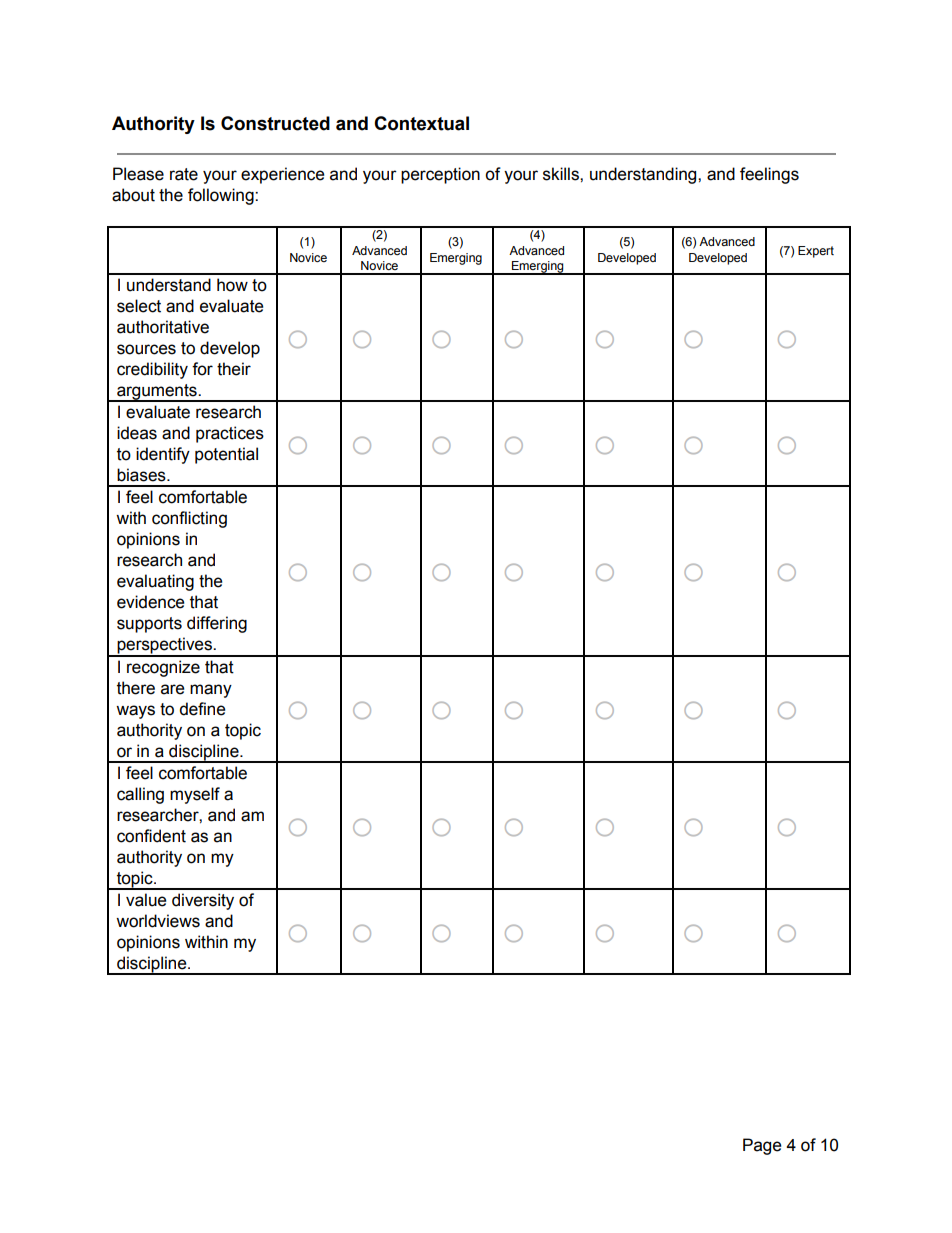  Describe the element at coordinates (202, 709) in the image. I see `define` at that location.
